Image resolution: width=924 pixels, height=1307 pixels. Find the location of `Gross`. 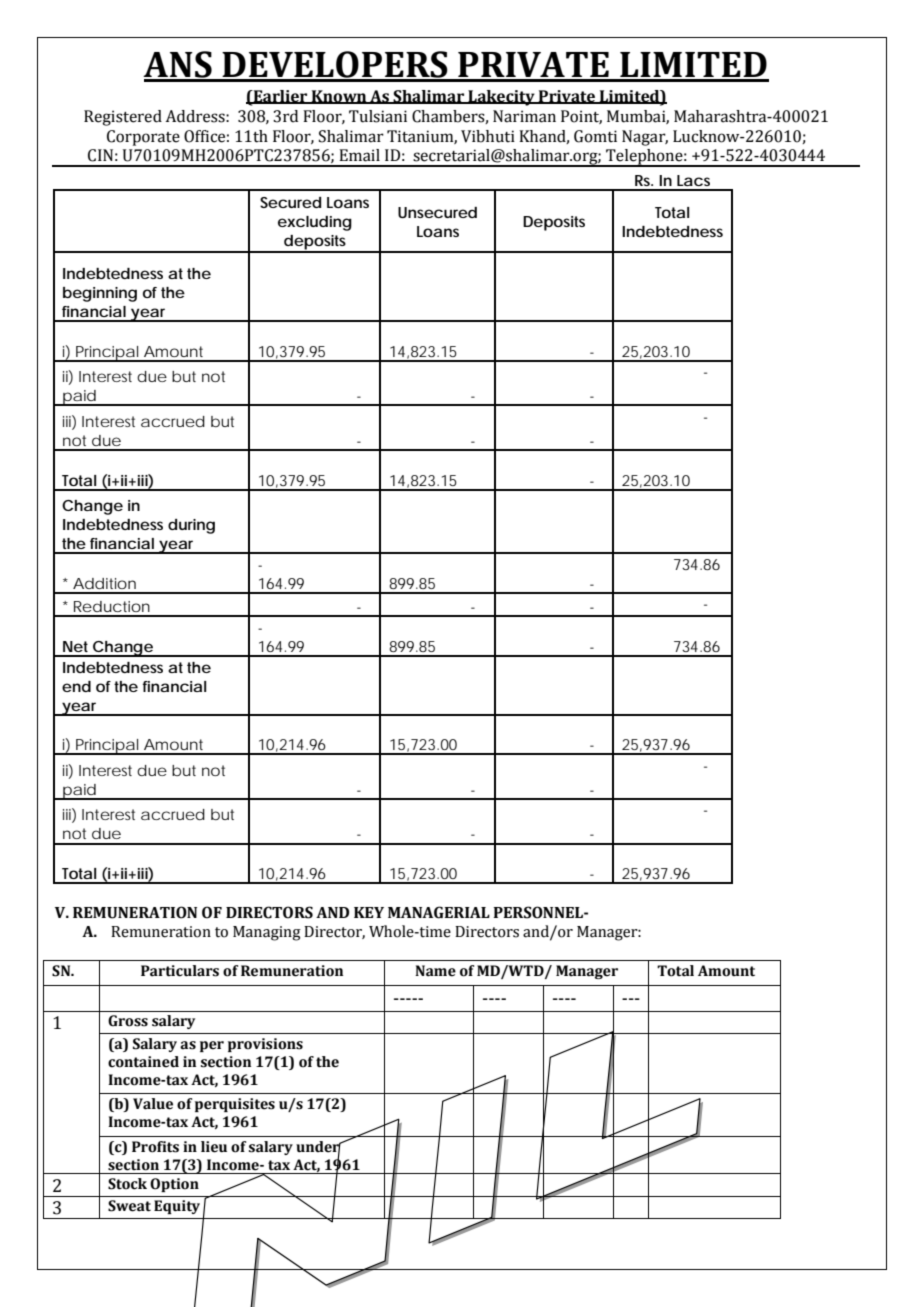

Gross is located at coordinates (128, 1021).
